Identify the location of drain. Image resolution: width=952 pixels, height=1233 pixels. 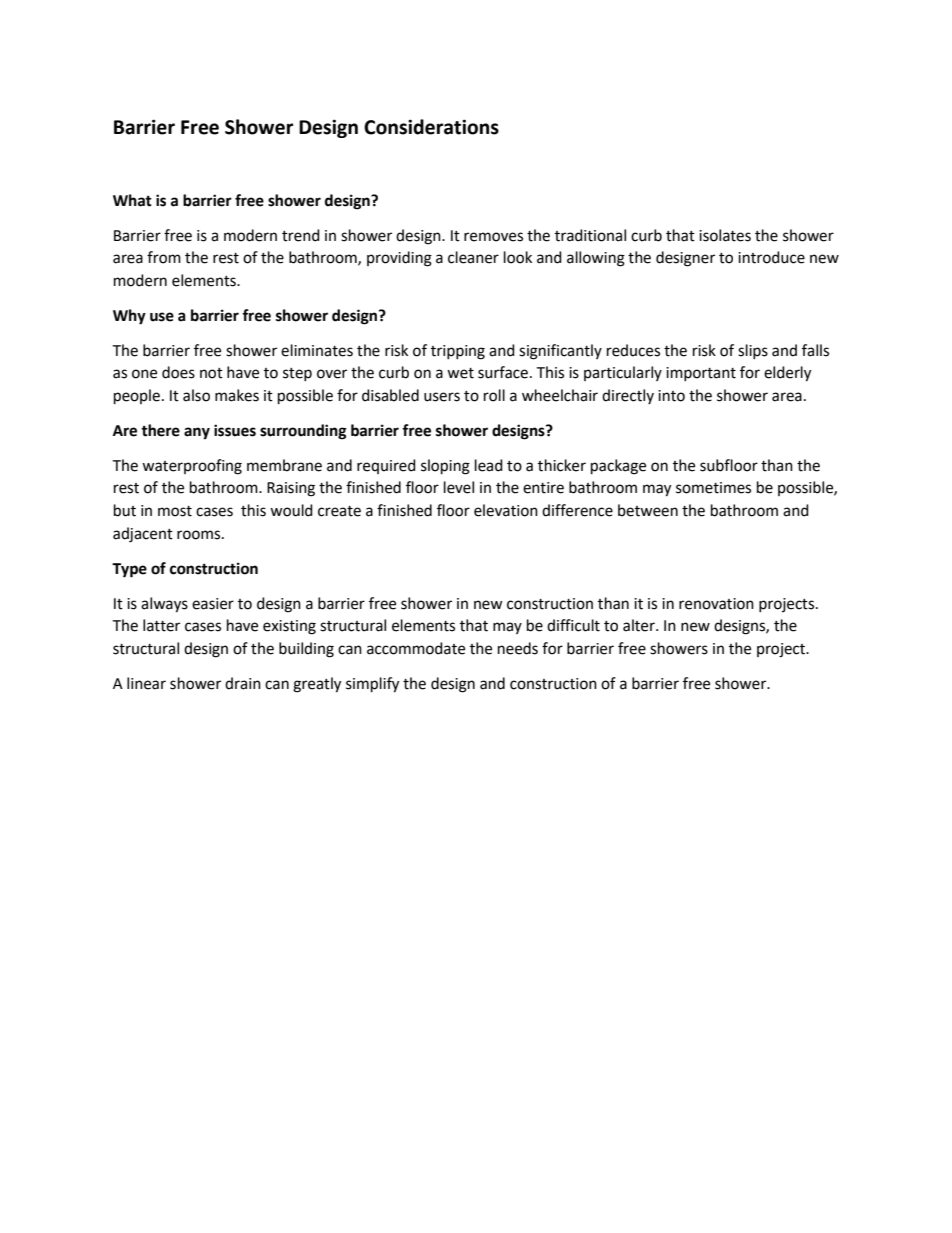
(243, 683).
